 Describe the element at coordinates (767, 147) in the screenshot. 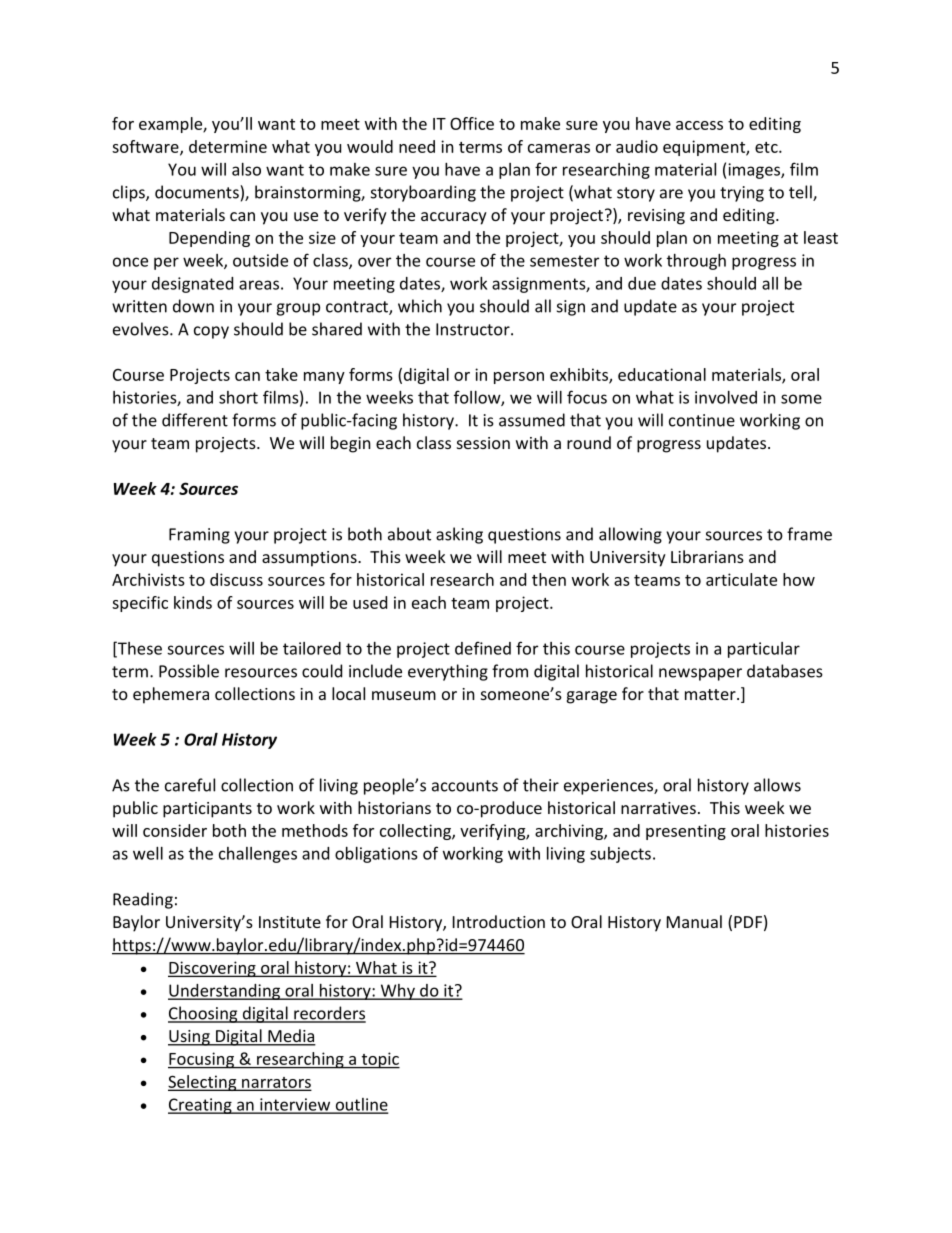

I see `etc` at that location.
